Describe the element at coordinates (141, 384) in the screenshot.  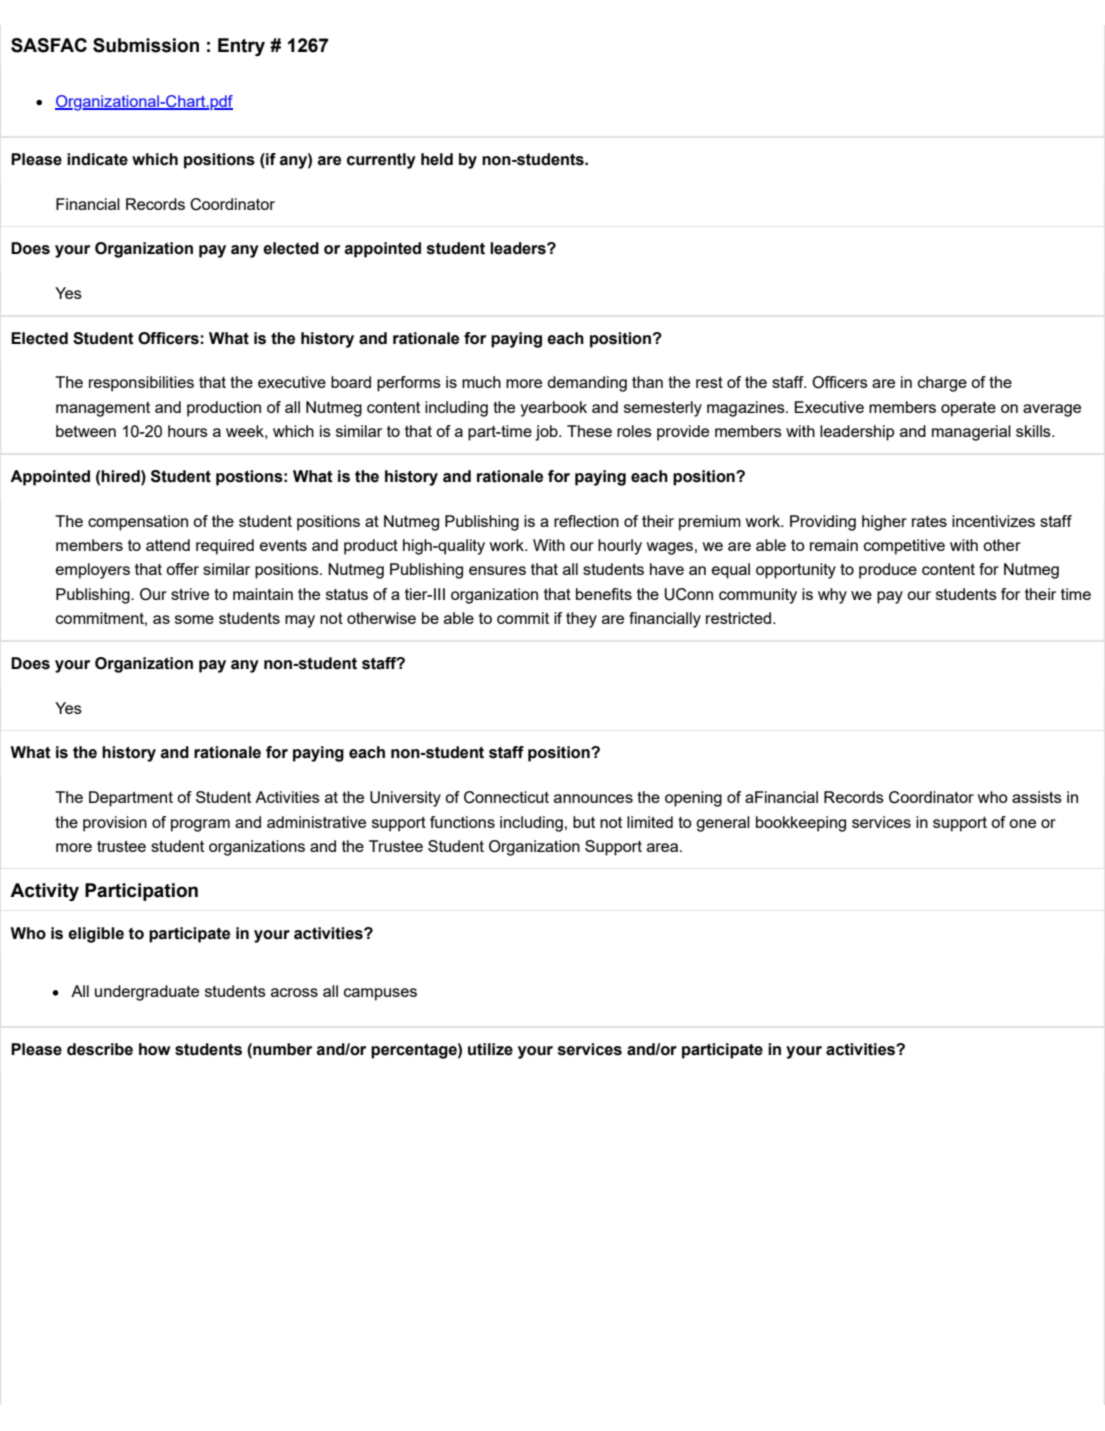
I see `responsibilities` at that location.
